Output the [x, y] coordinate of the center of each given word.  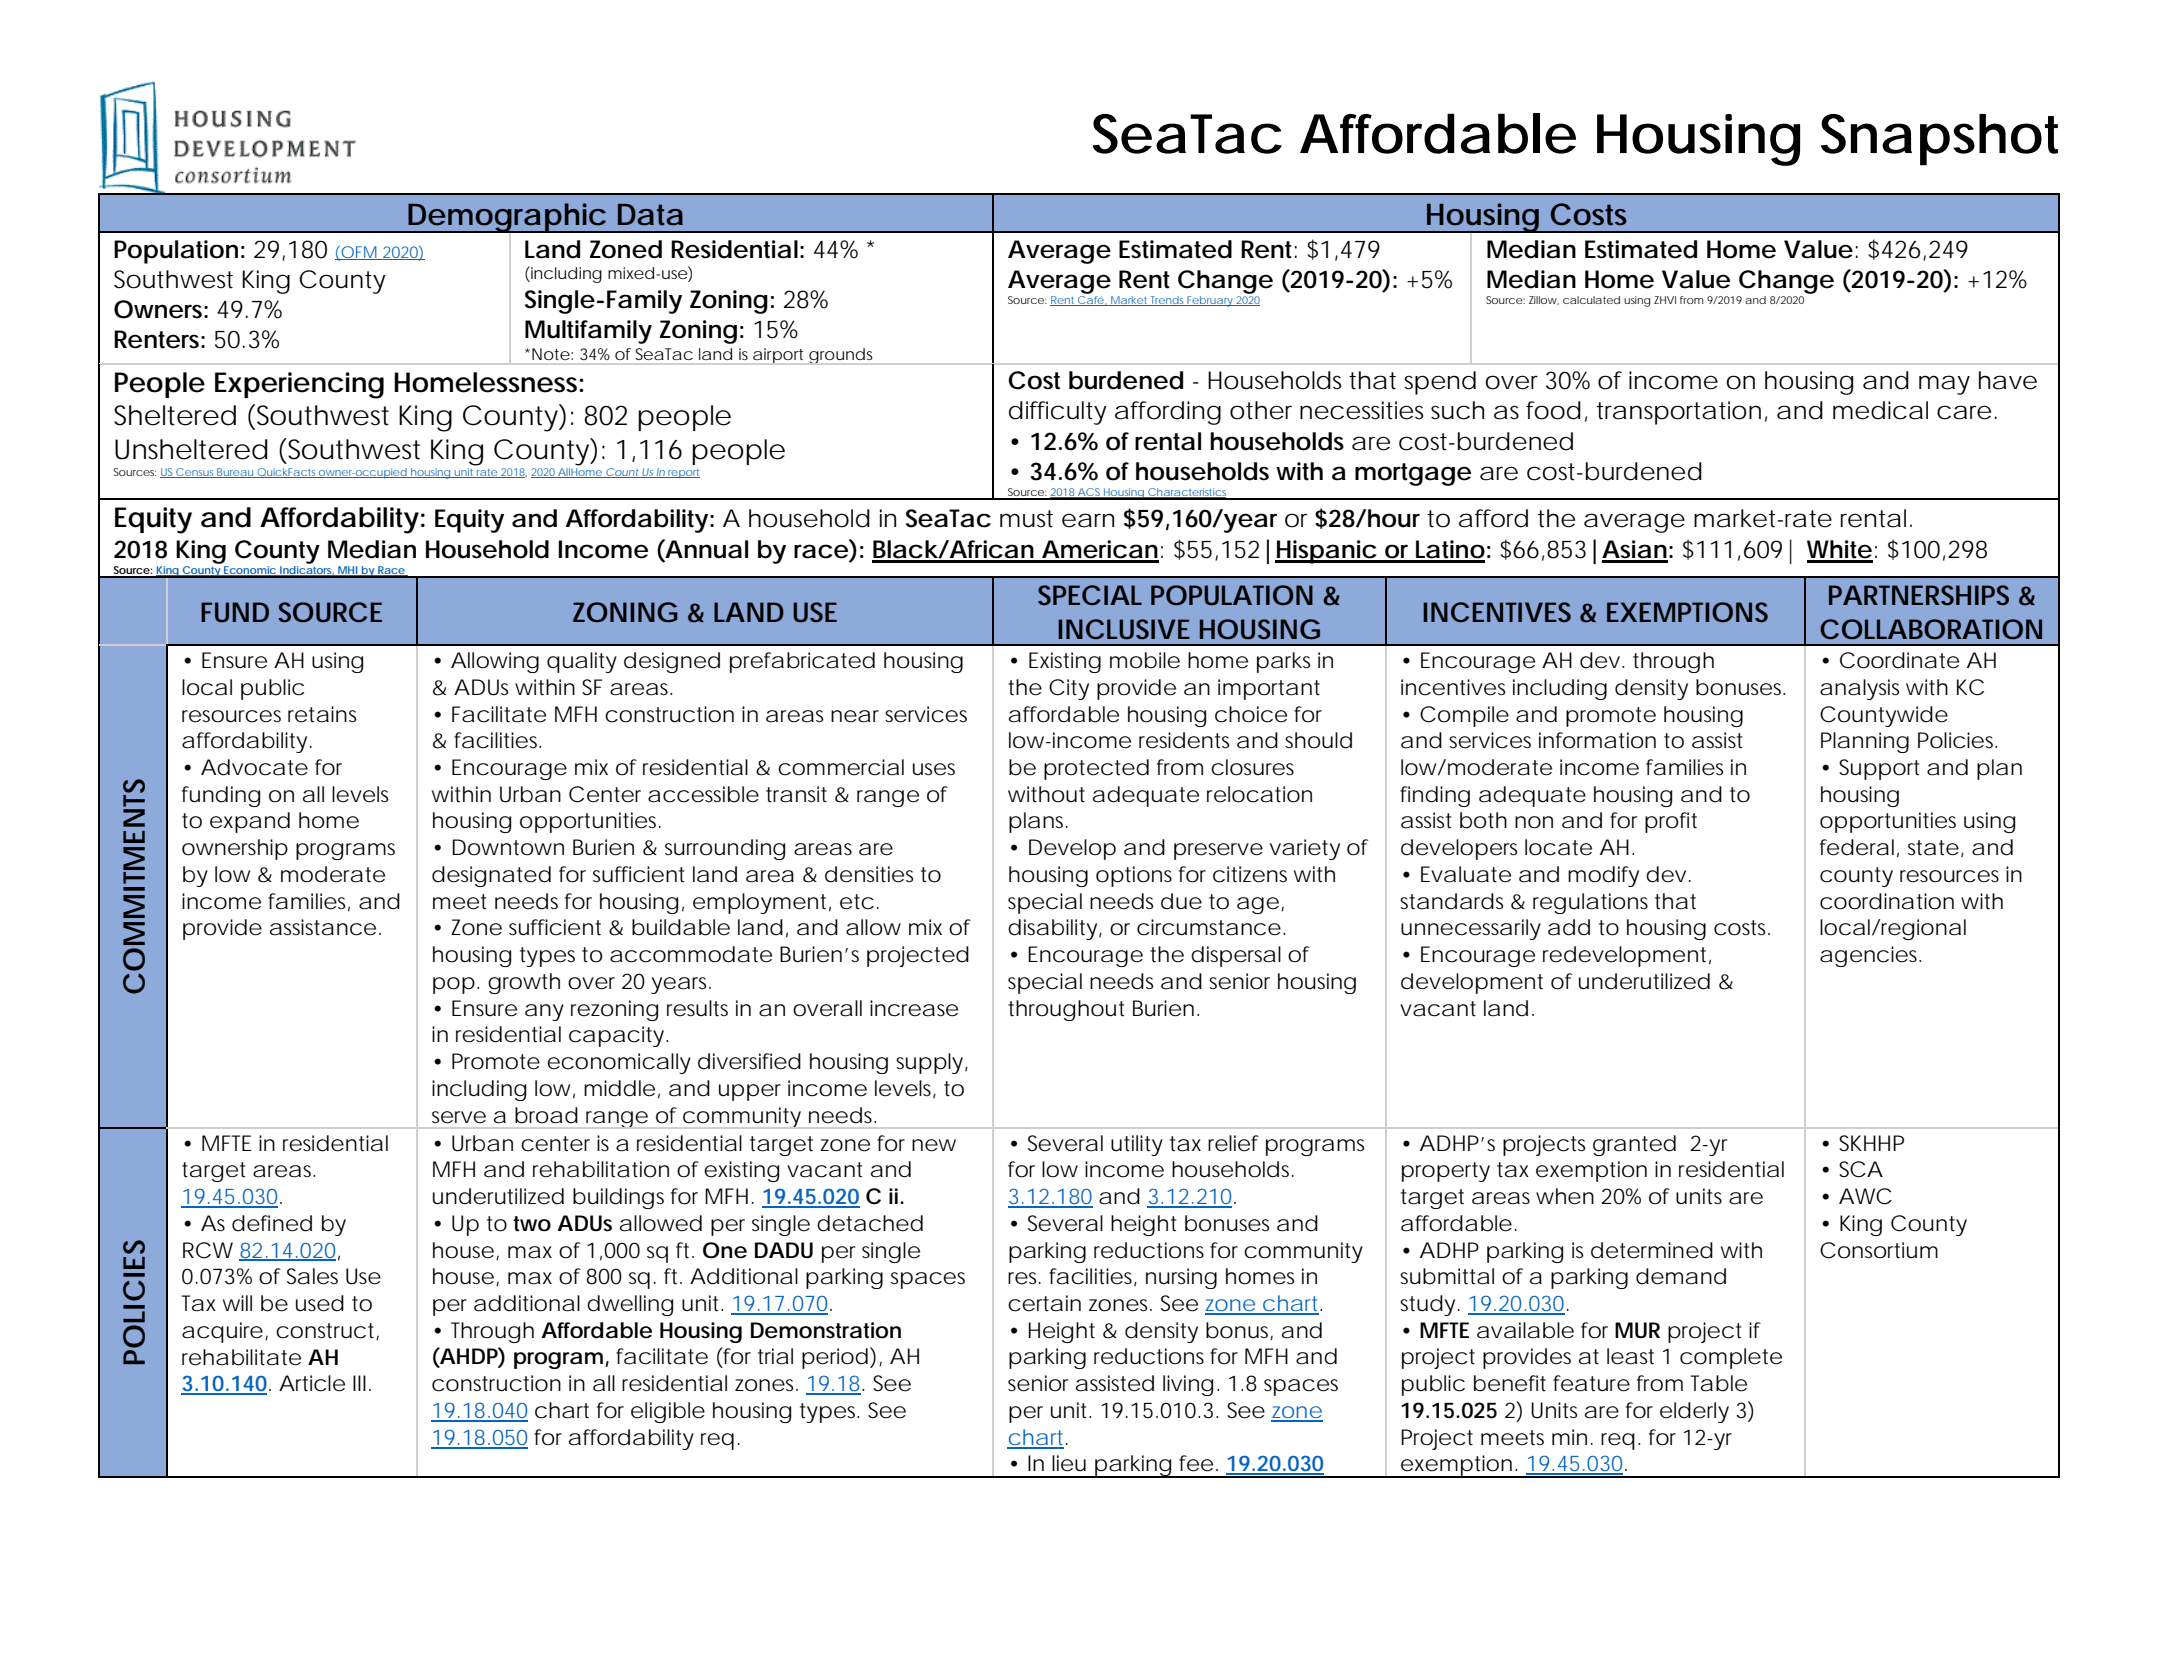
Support [1879, 769]
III [359, 1383]
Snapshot [1939, 140]
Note [551, 354]
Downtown [508, 847]
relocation [1259, 794]
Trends [1168, 301]
